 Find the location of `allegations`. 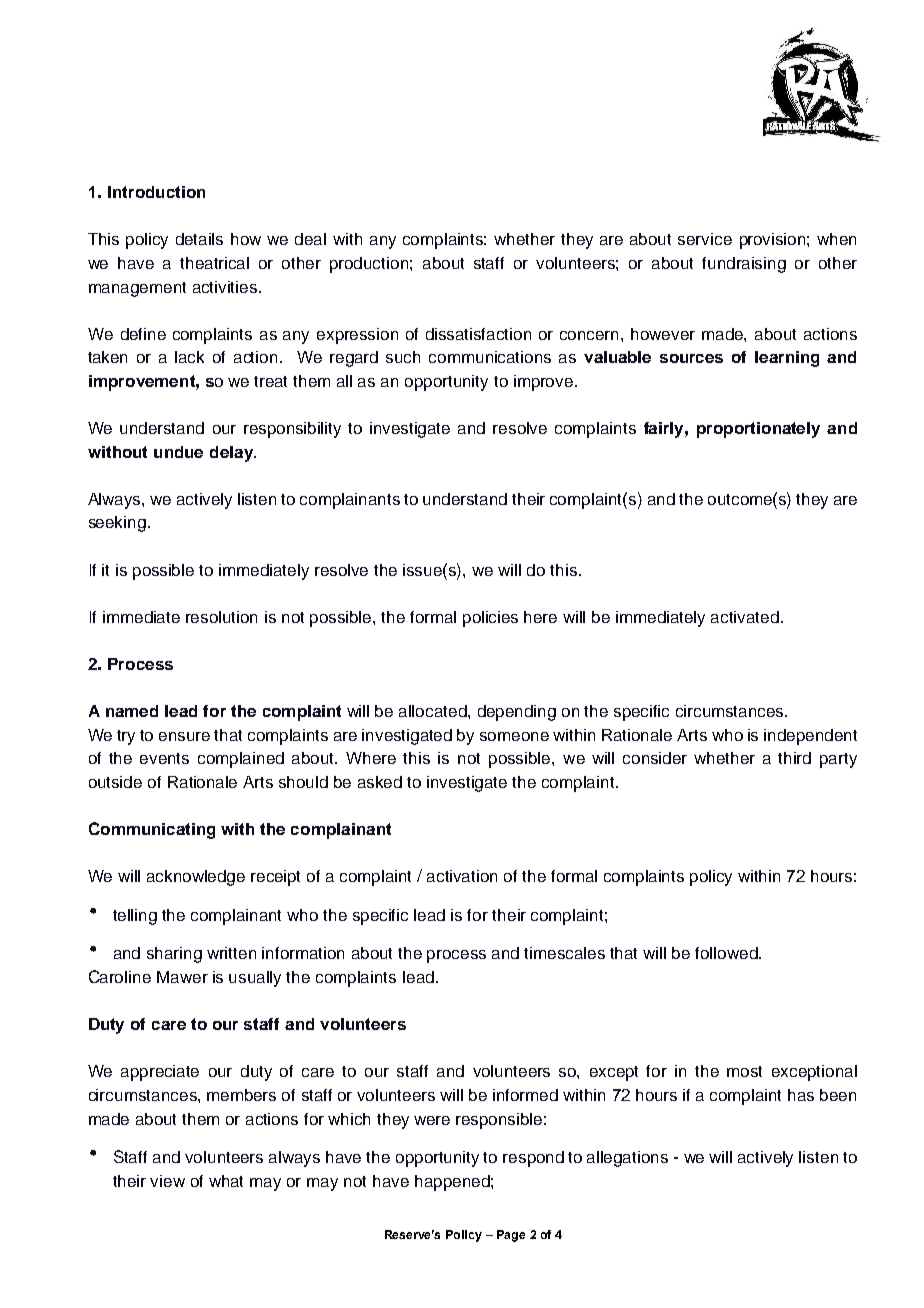

allegations is located at coordinates (627, 1159).
